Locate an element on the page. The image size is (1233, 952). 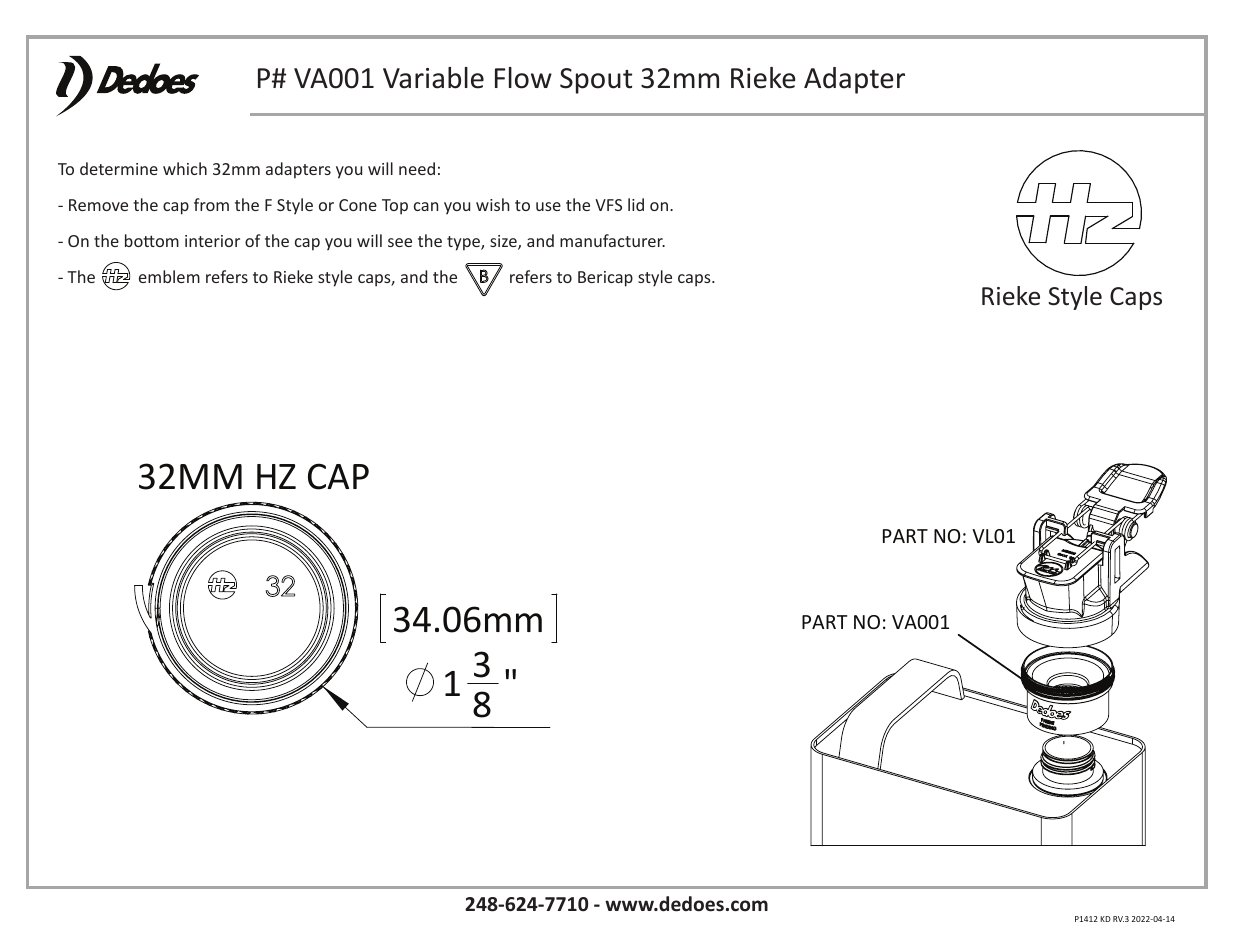
which is located at coordinates (185, 168).
